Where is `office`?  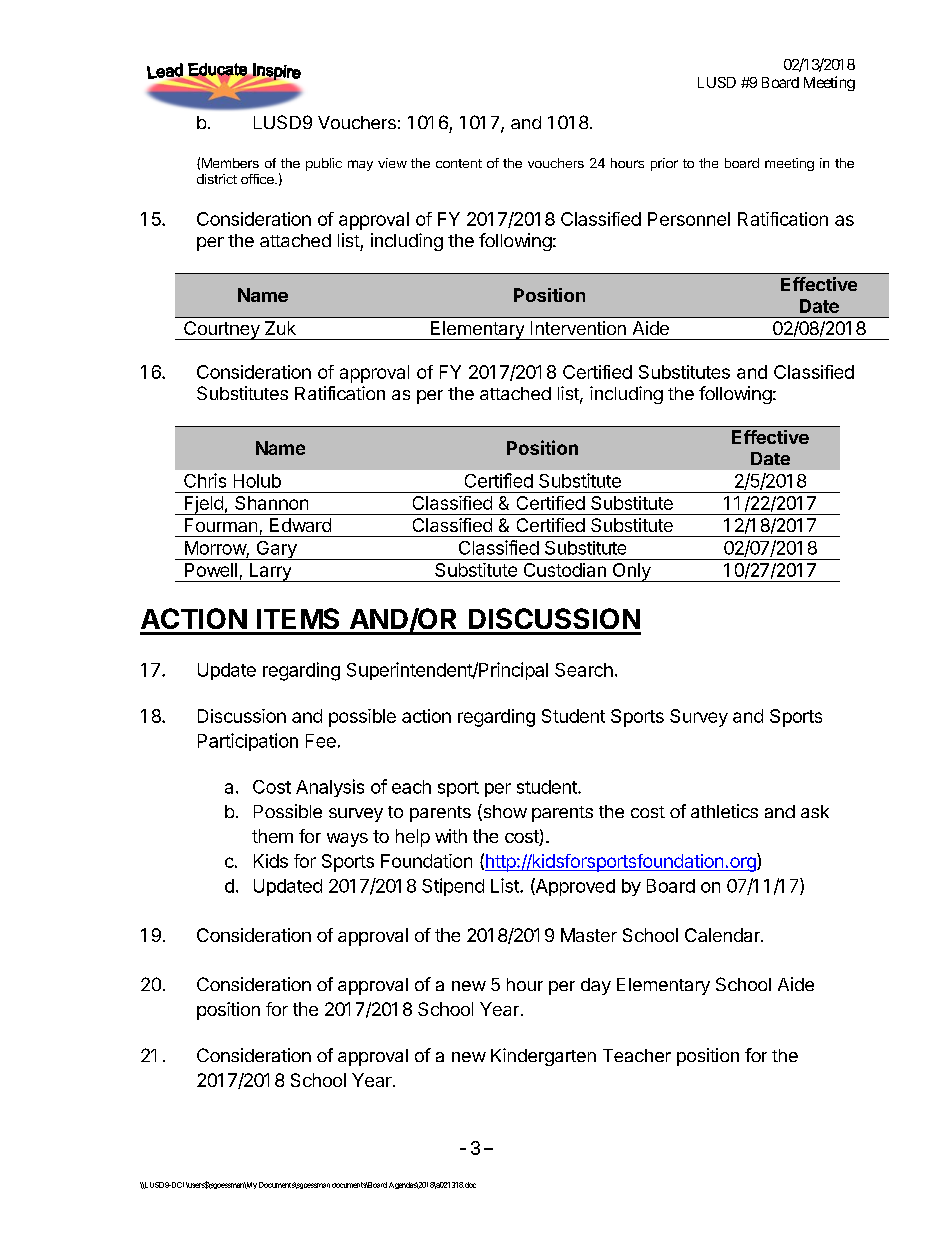 office is located at coordinates (258, 179).
